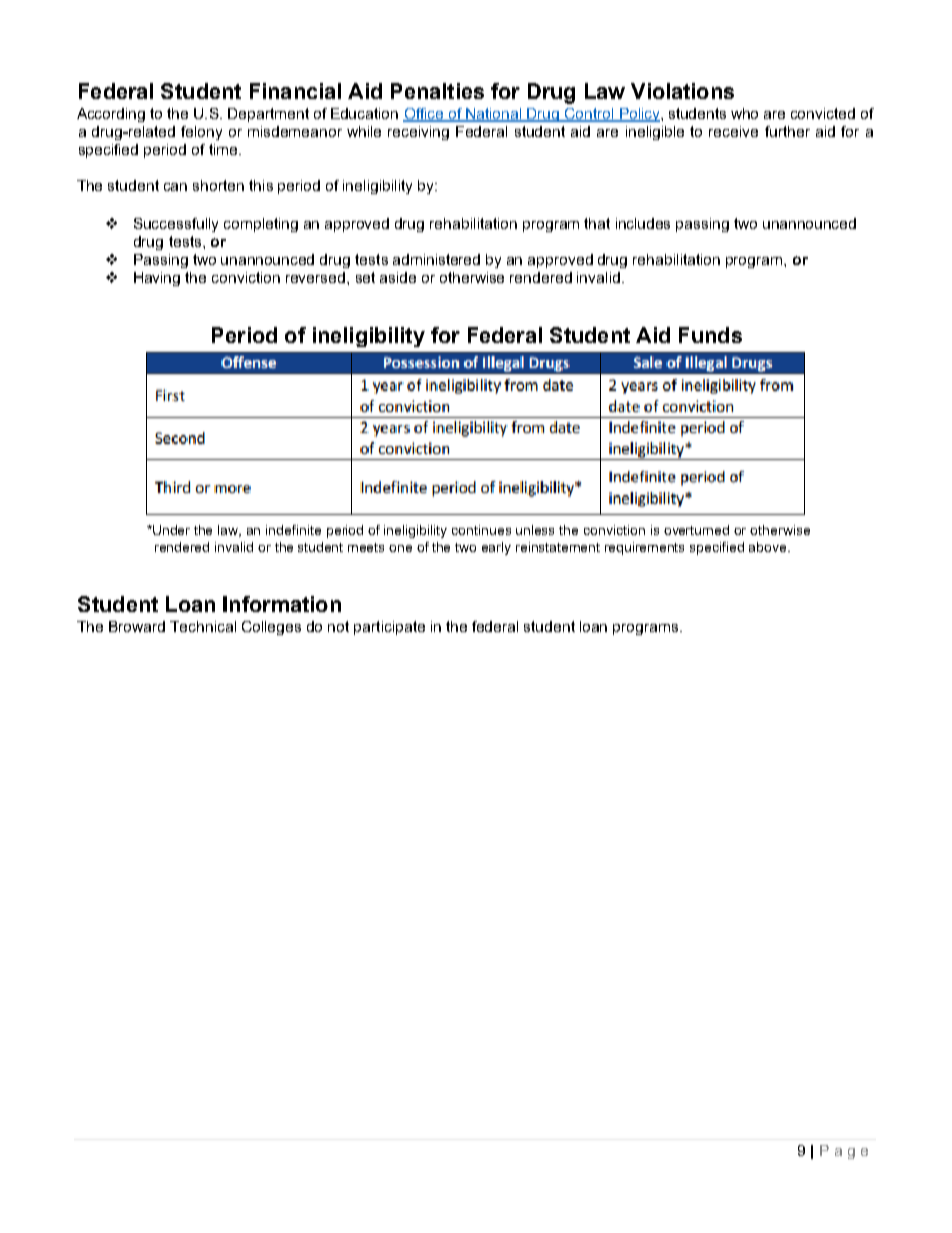 The image size is (952, 1233). I want to click on above, so click(769, 547).
